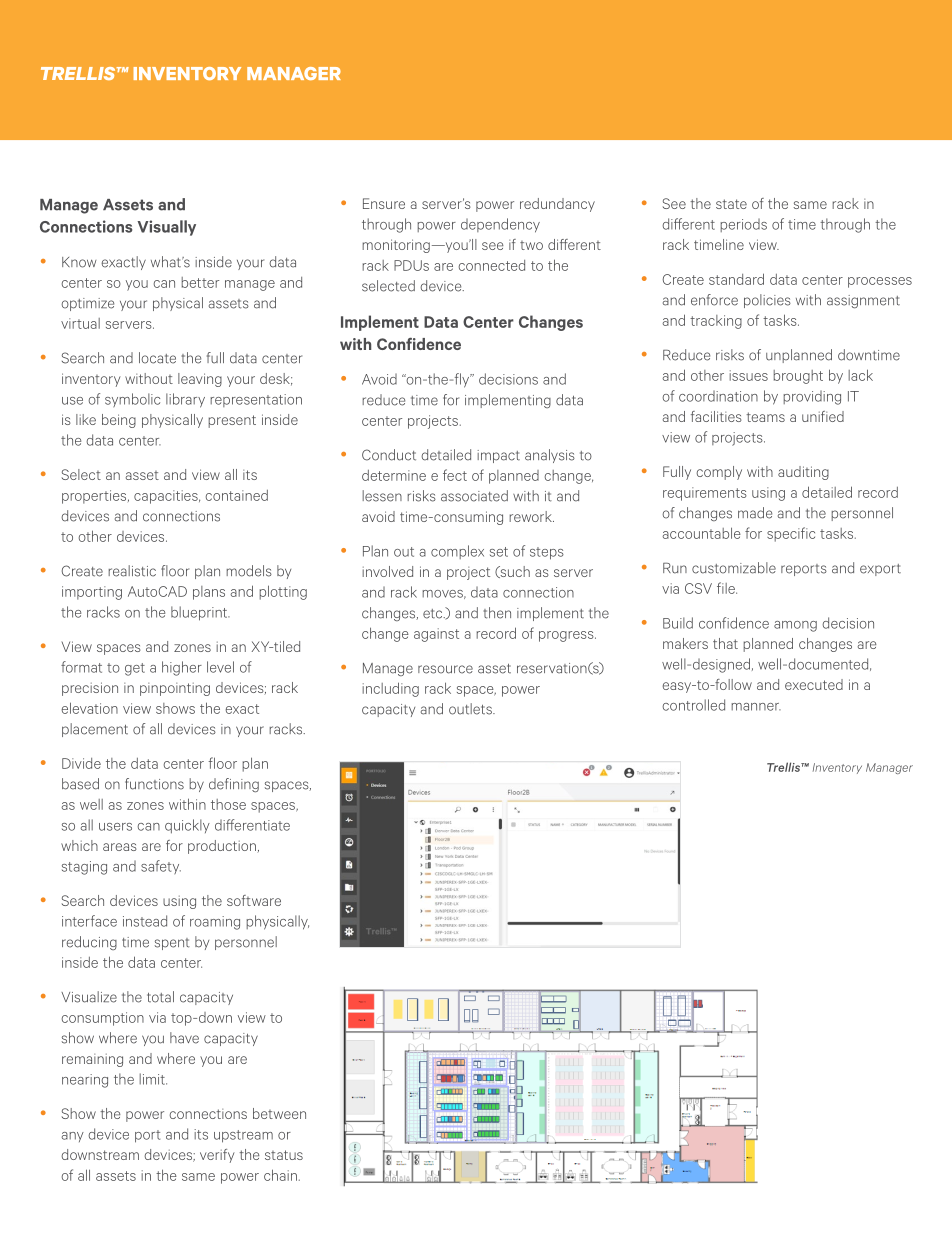  What do you see at coordinates (814, 684) in the screenshot?
I see `executed` at bounding box center [814, 684].
